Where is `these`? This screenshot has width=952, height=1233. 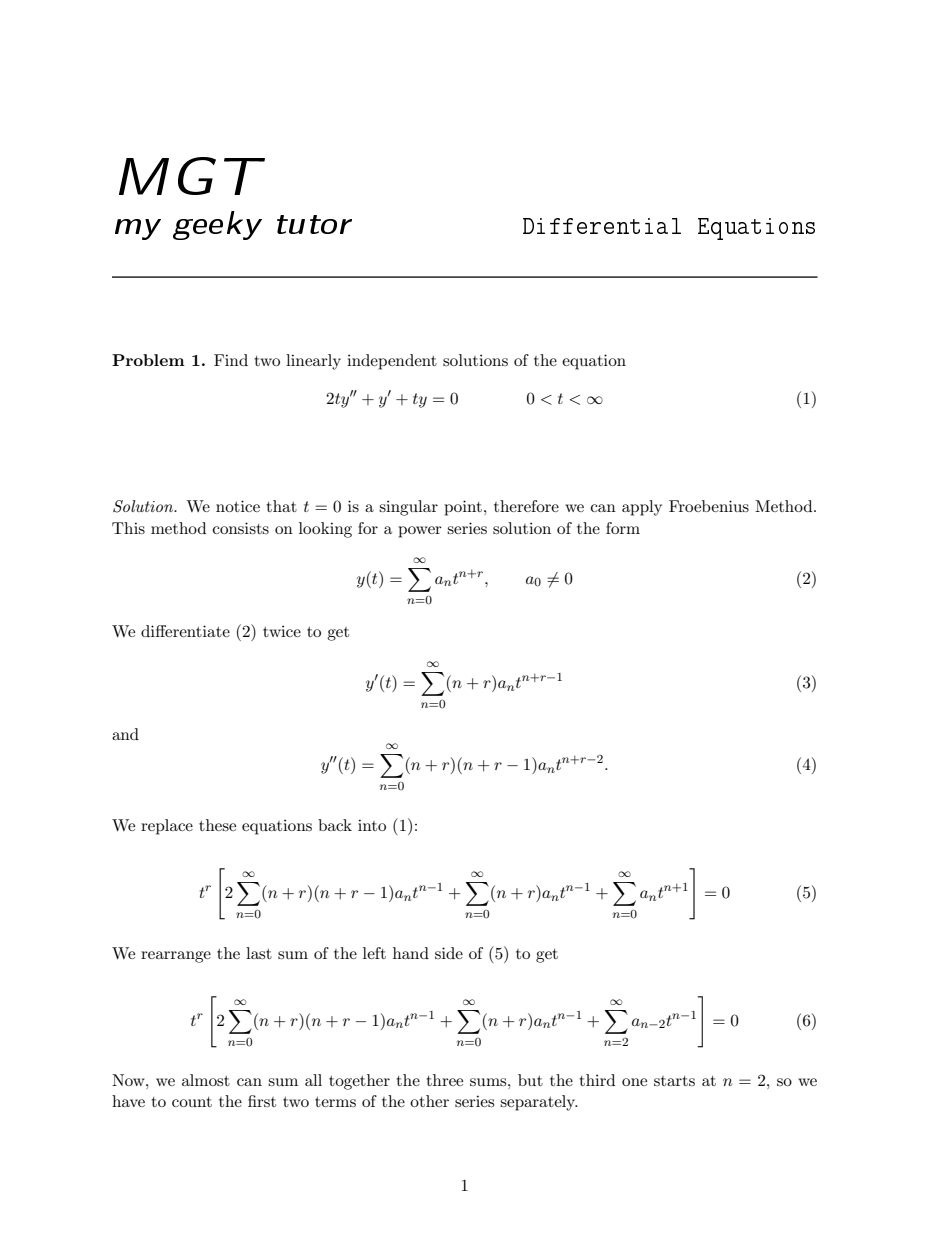 these is located at coordinates (217, 825).
